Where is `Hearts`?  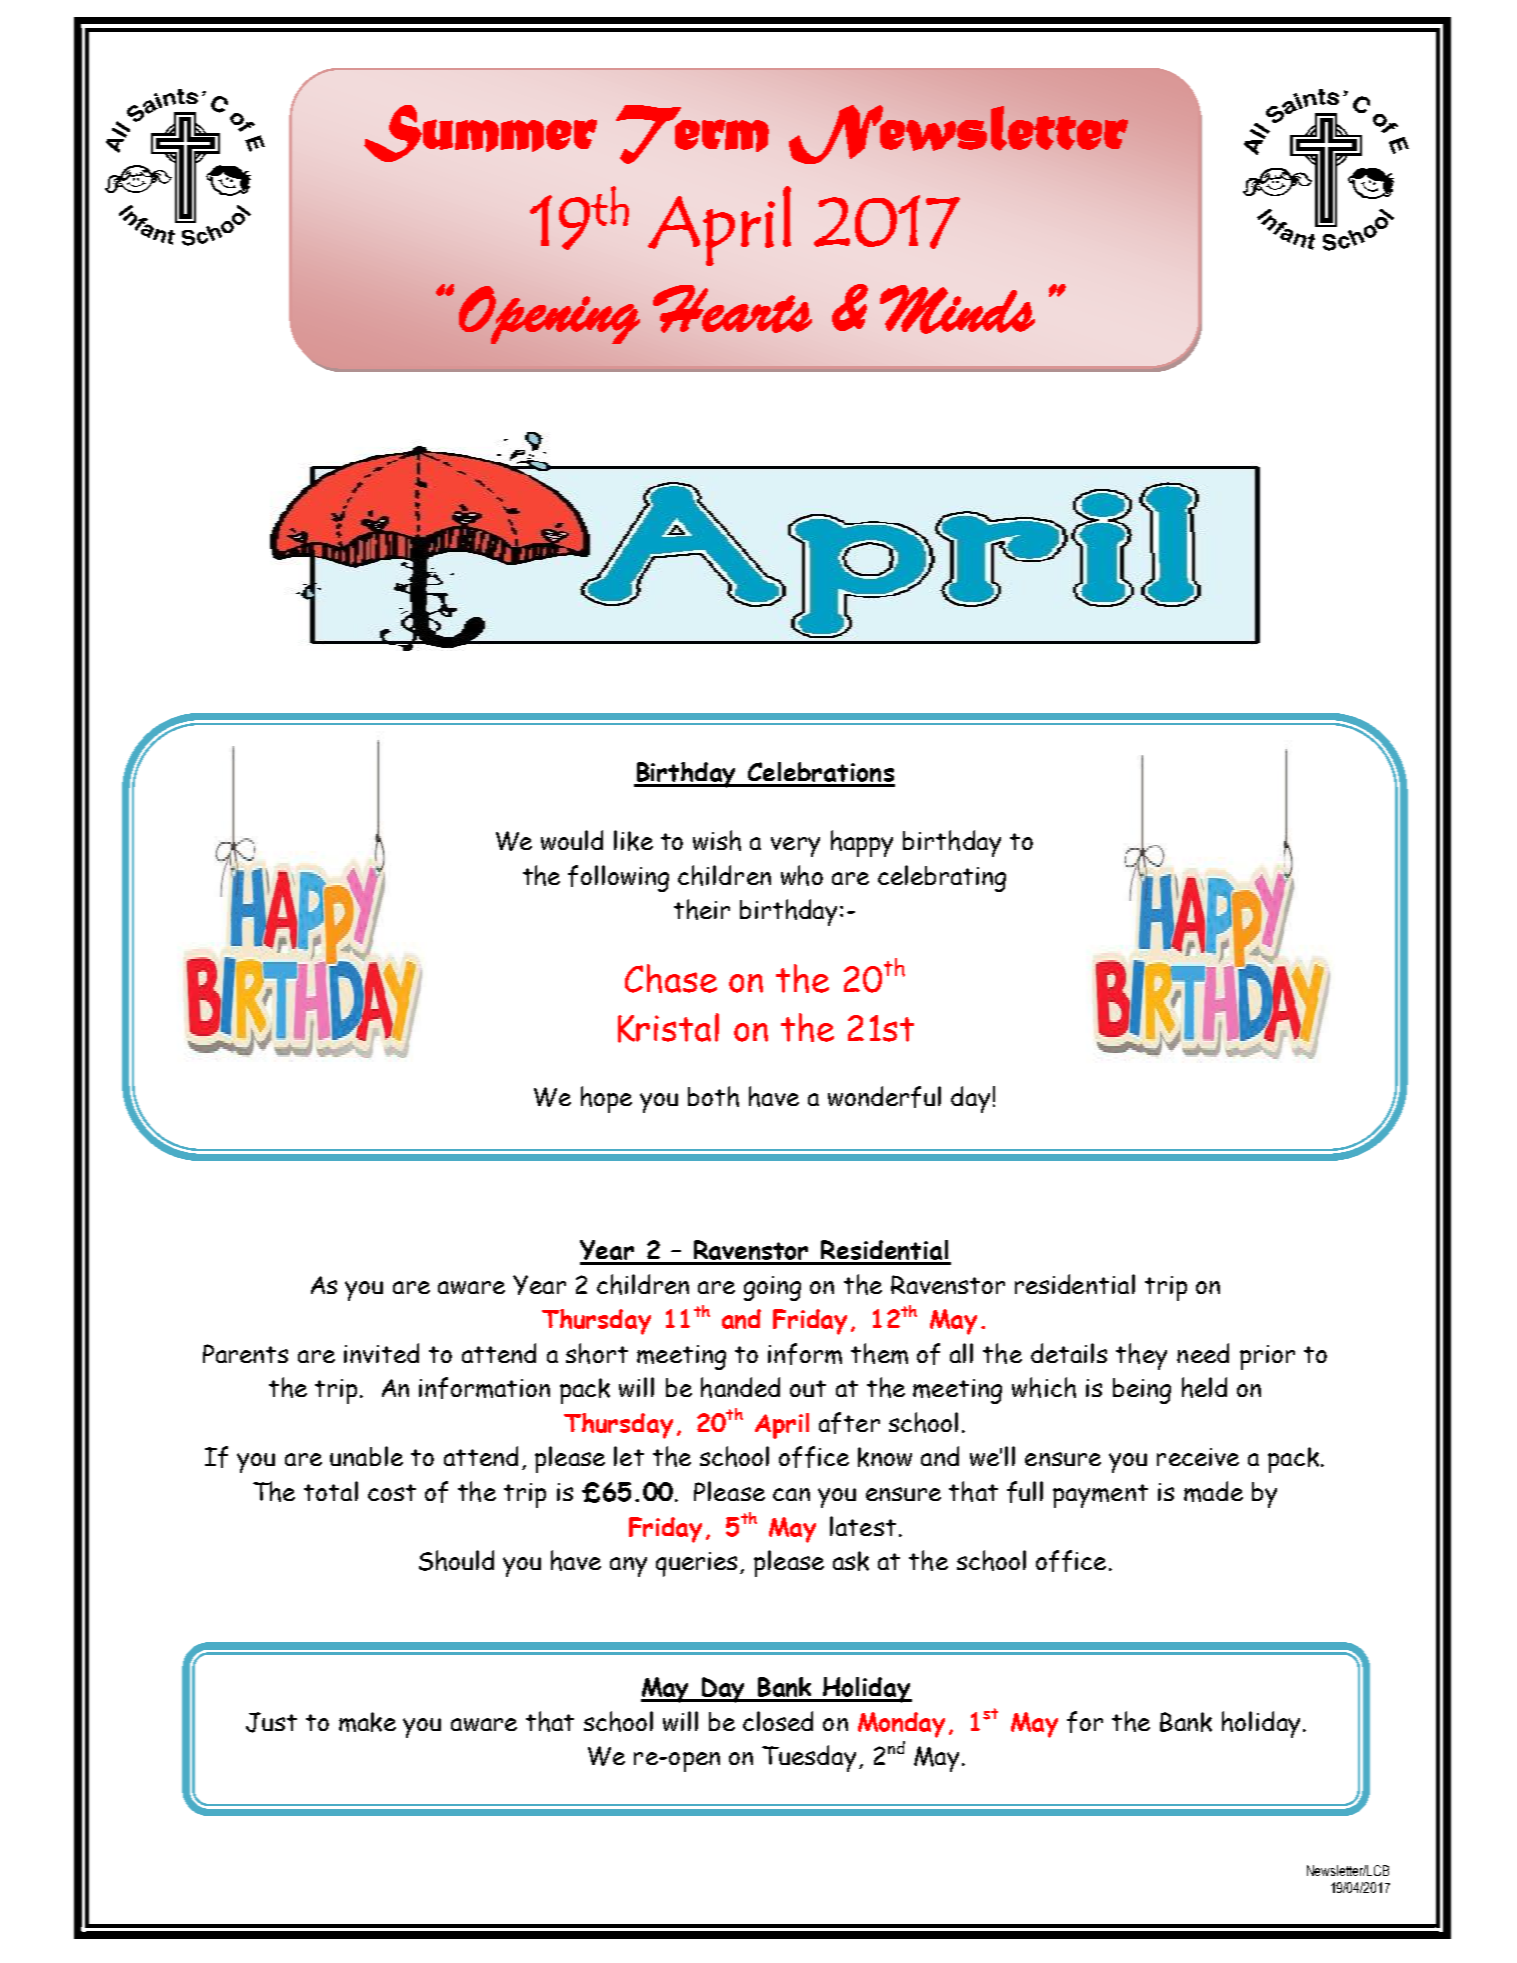
Hearts is located at coordinates (732, 309).
